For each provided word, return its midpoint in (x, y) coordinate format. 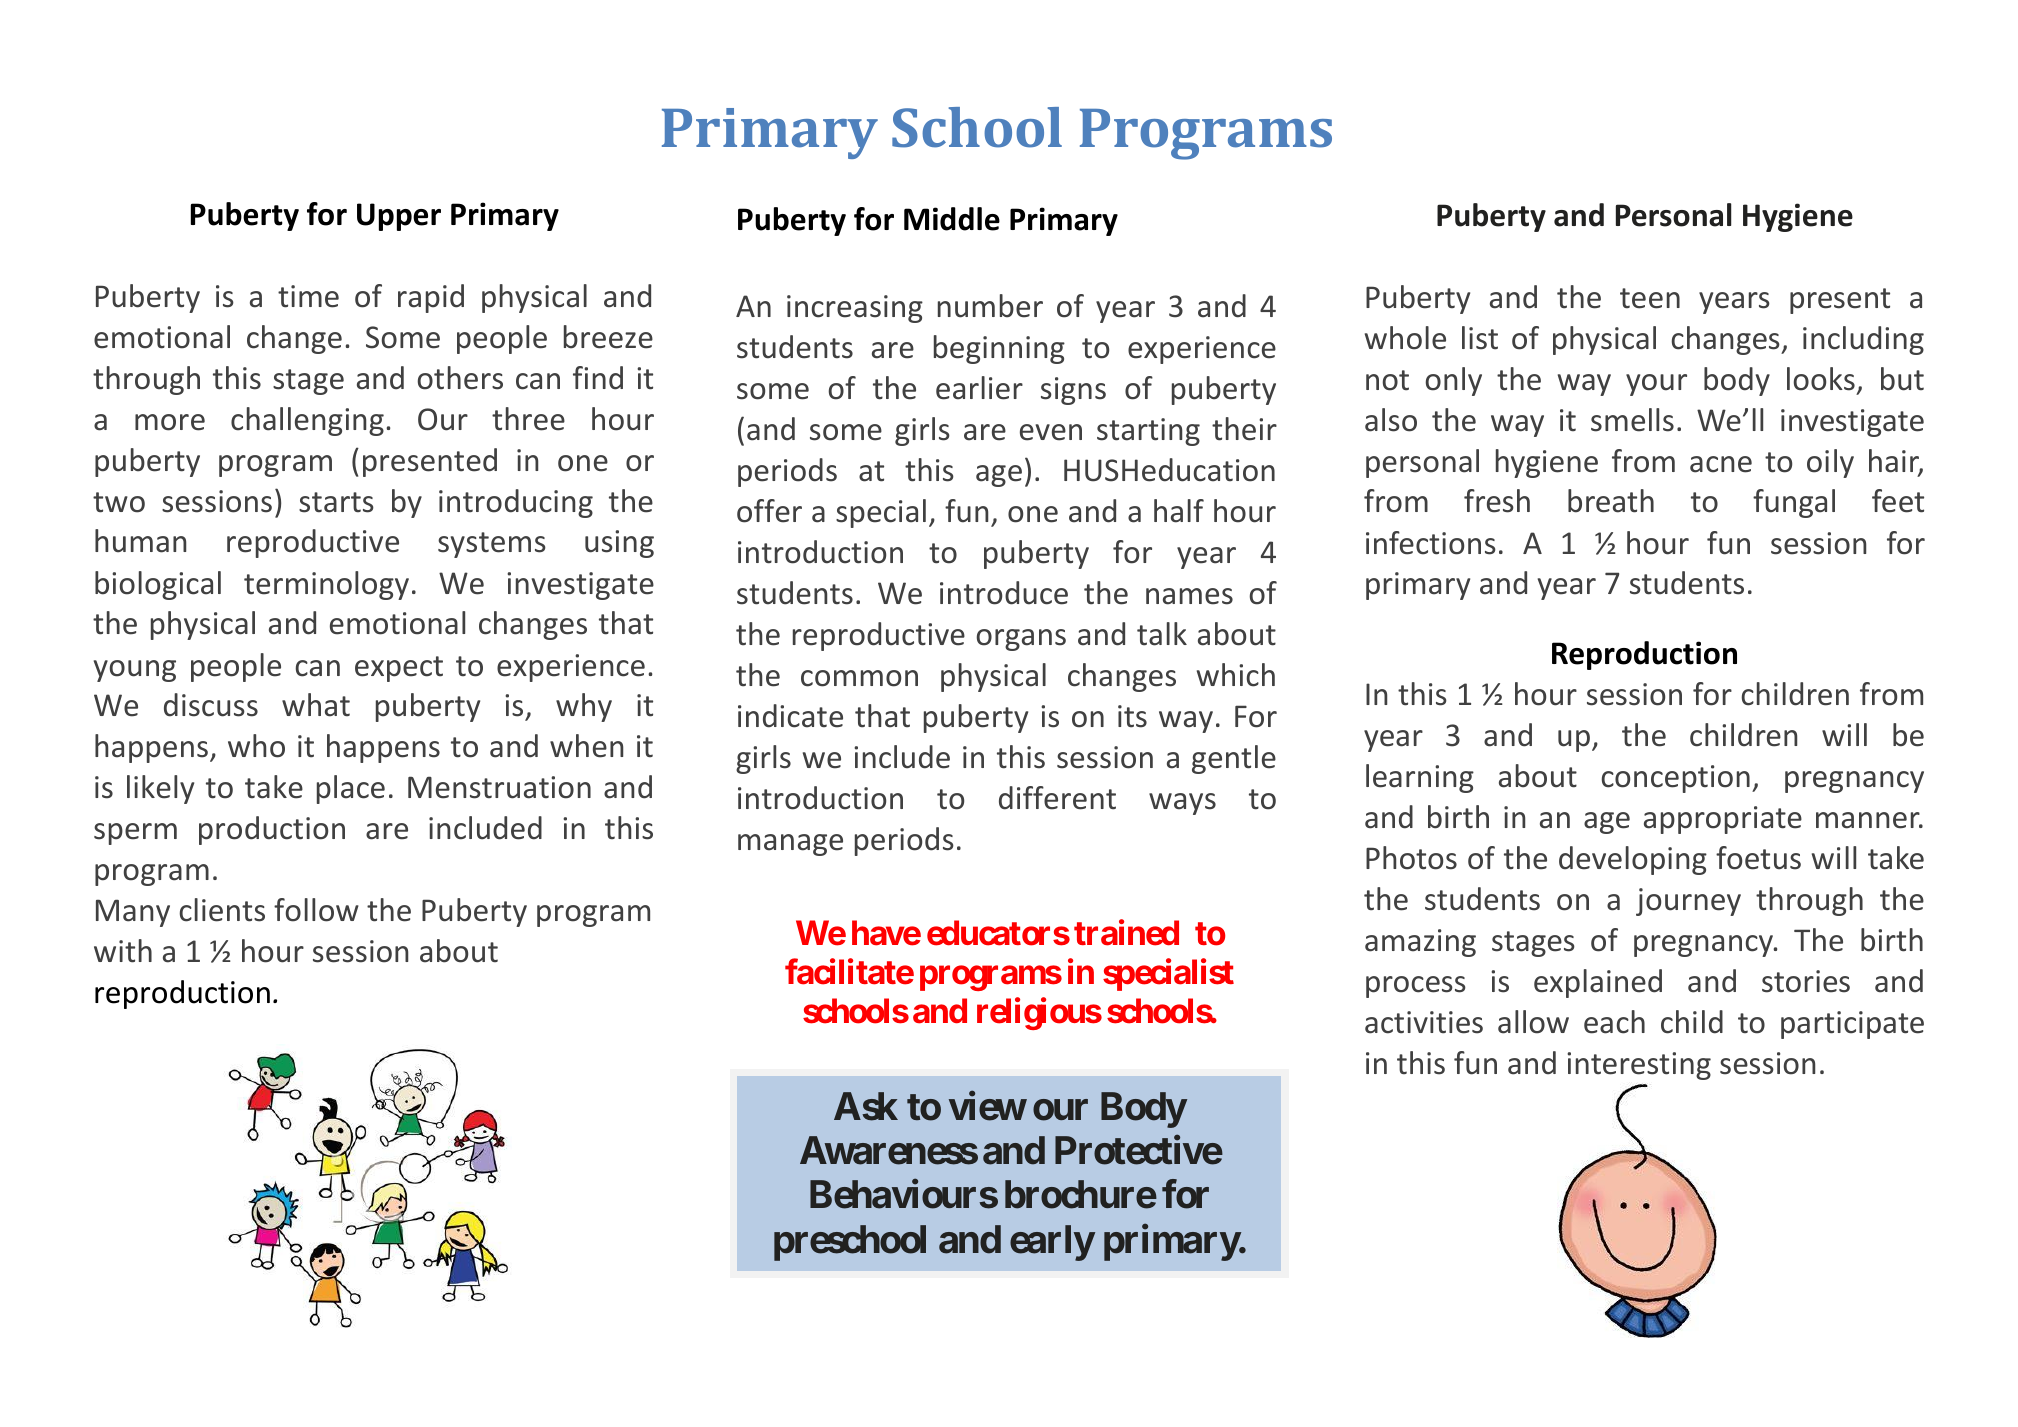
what (316, 705)
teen (1650, 298)
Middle (952, 219)
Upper (399, 217)
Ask (866, 1106)
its (1132, 716)
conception (1676, 779)
